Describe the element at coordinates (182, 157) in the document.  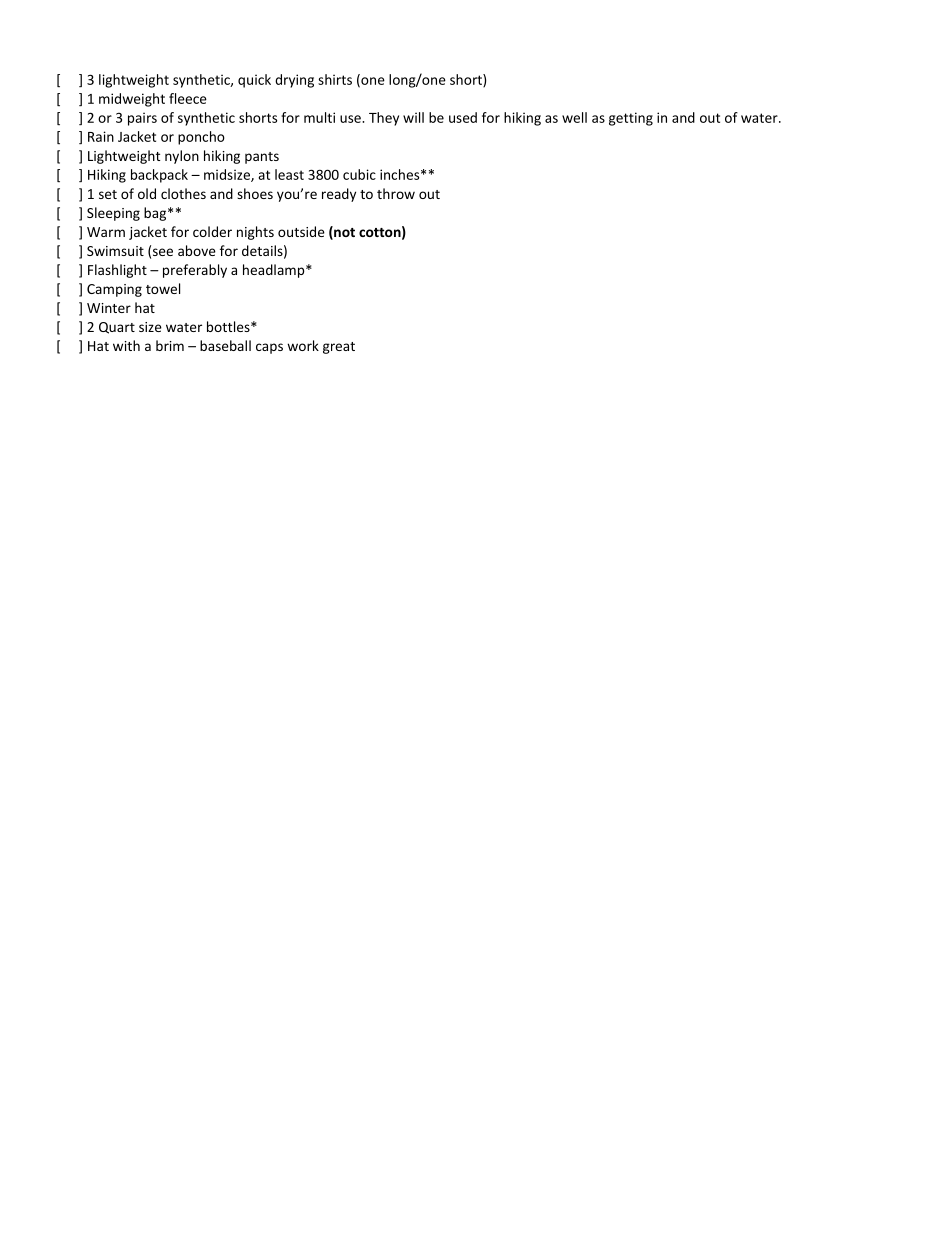
I see `nylon` at that location.
